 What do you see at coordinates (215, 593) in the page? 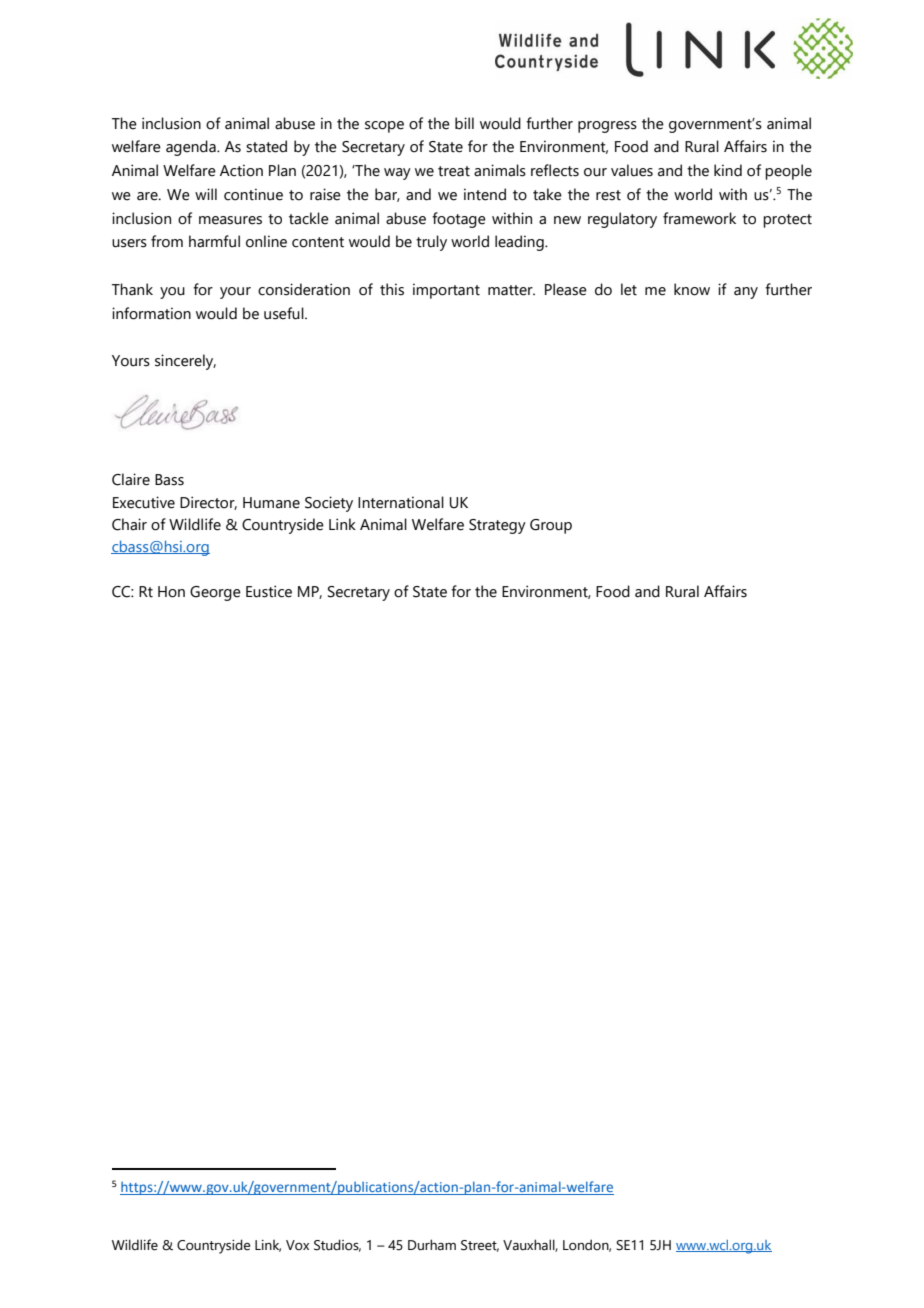
I see `George` at bounding box center [215, 593].
